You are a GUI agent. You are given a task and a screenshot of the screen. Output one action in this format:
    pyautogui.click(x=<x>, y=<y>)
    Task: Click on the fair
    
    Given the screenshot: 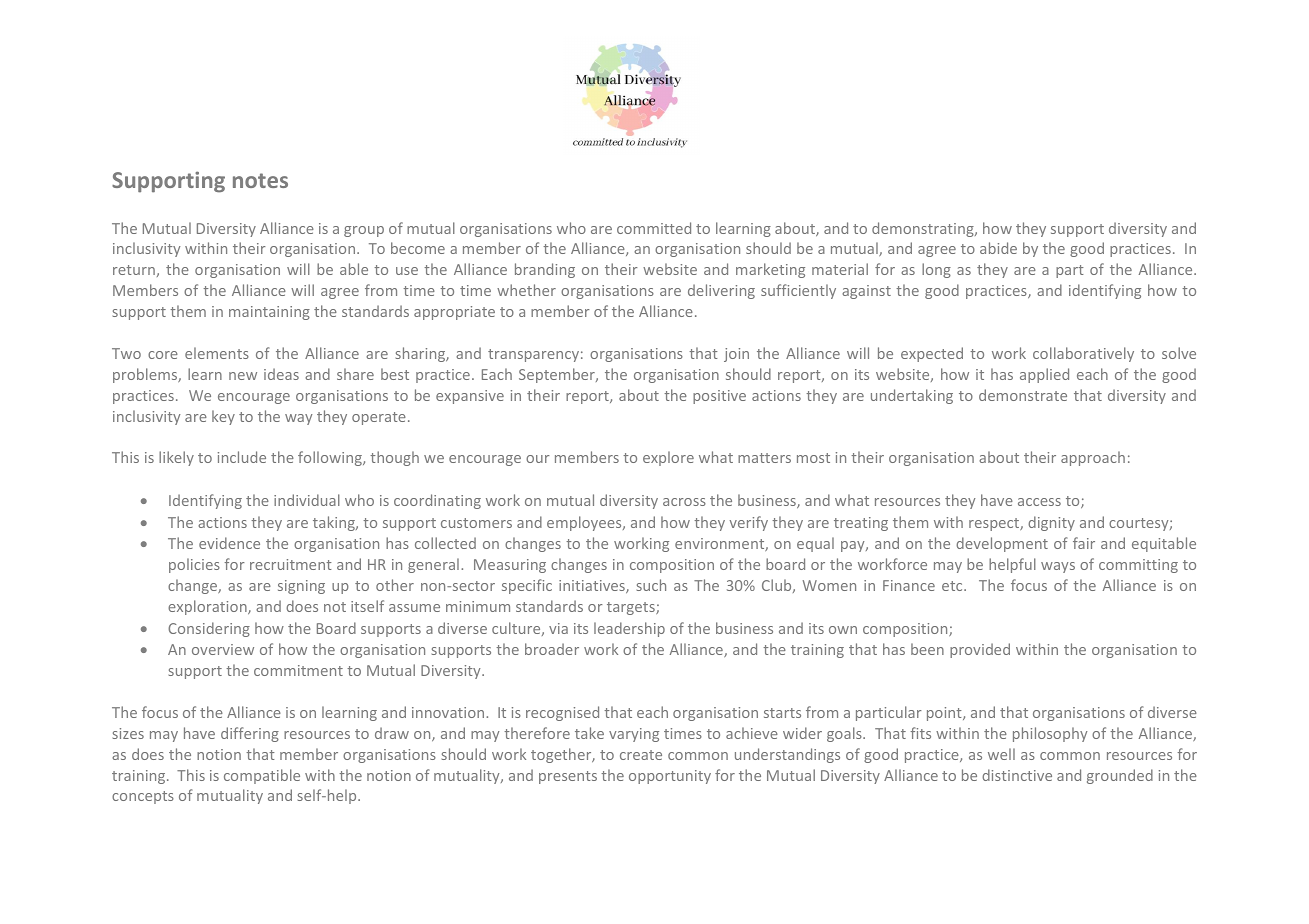 What is the action you would take?
    pyautogui.click(x=1084, y=543)
